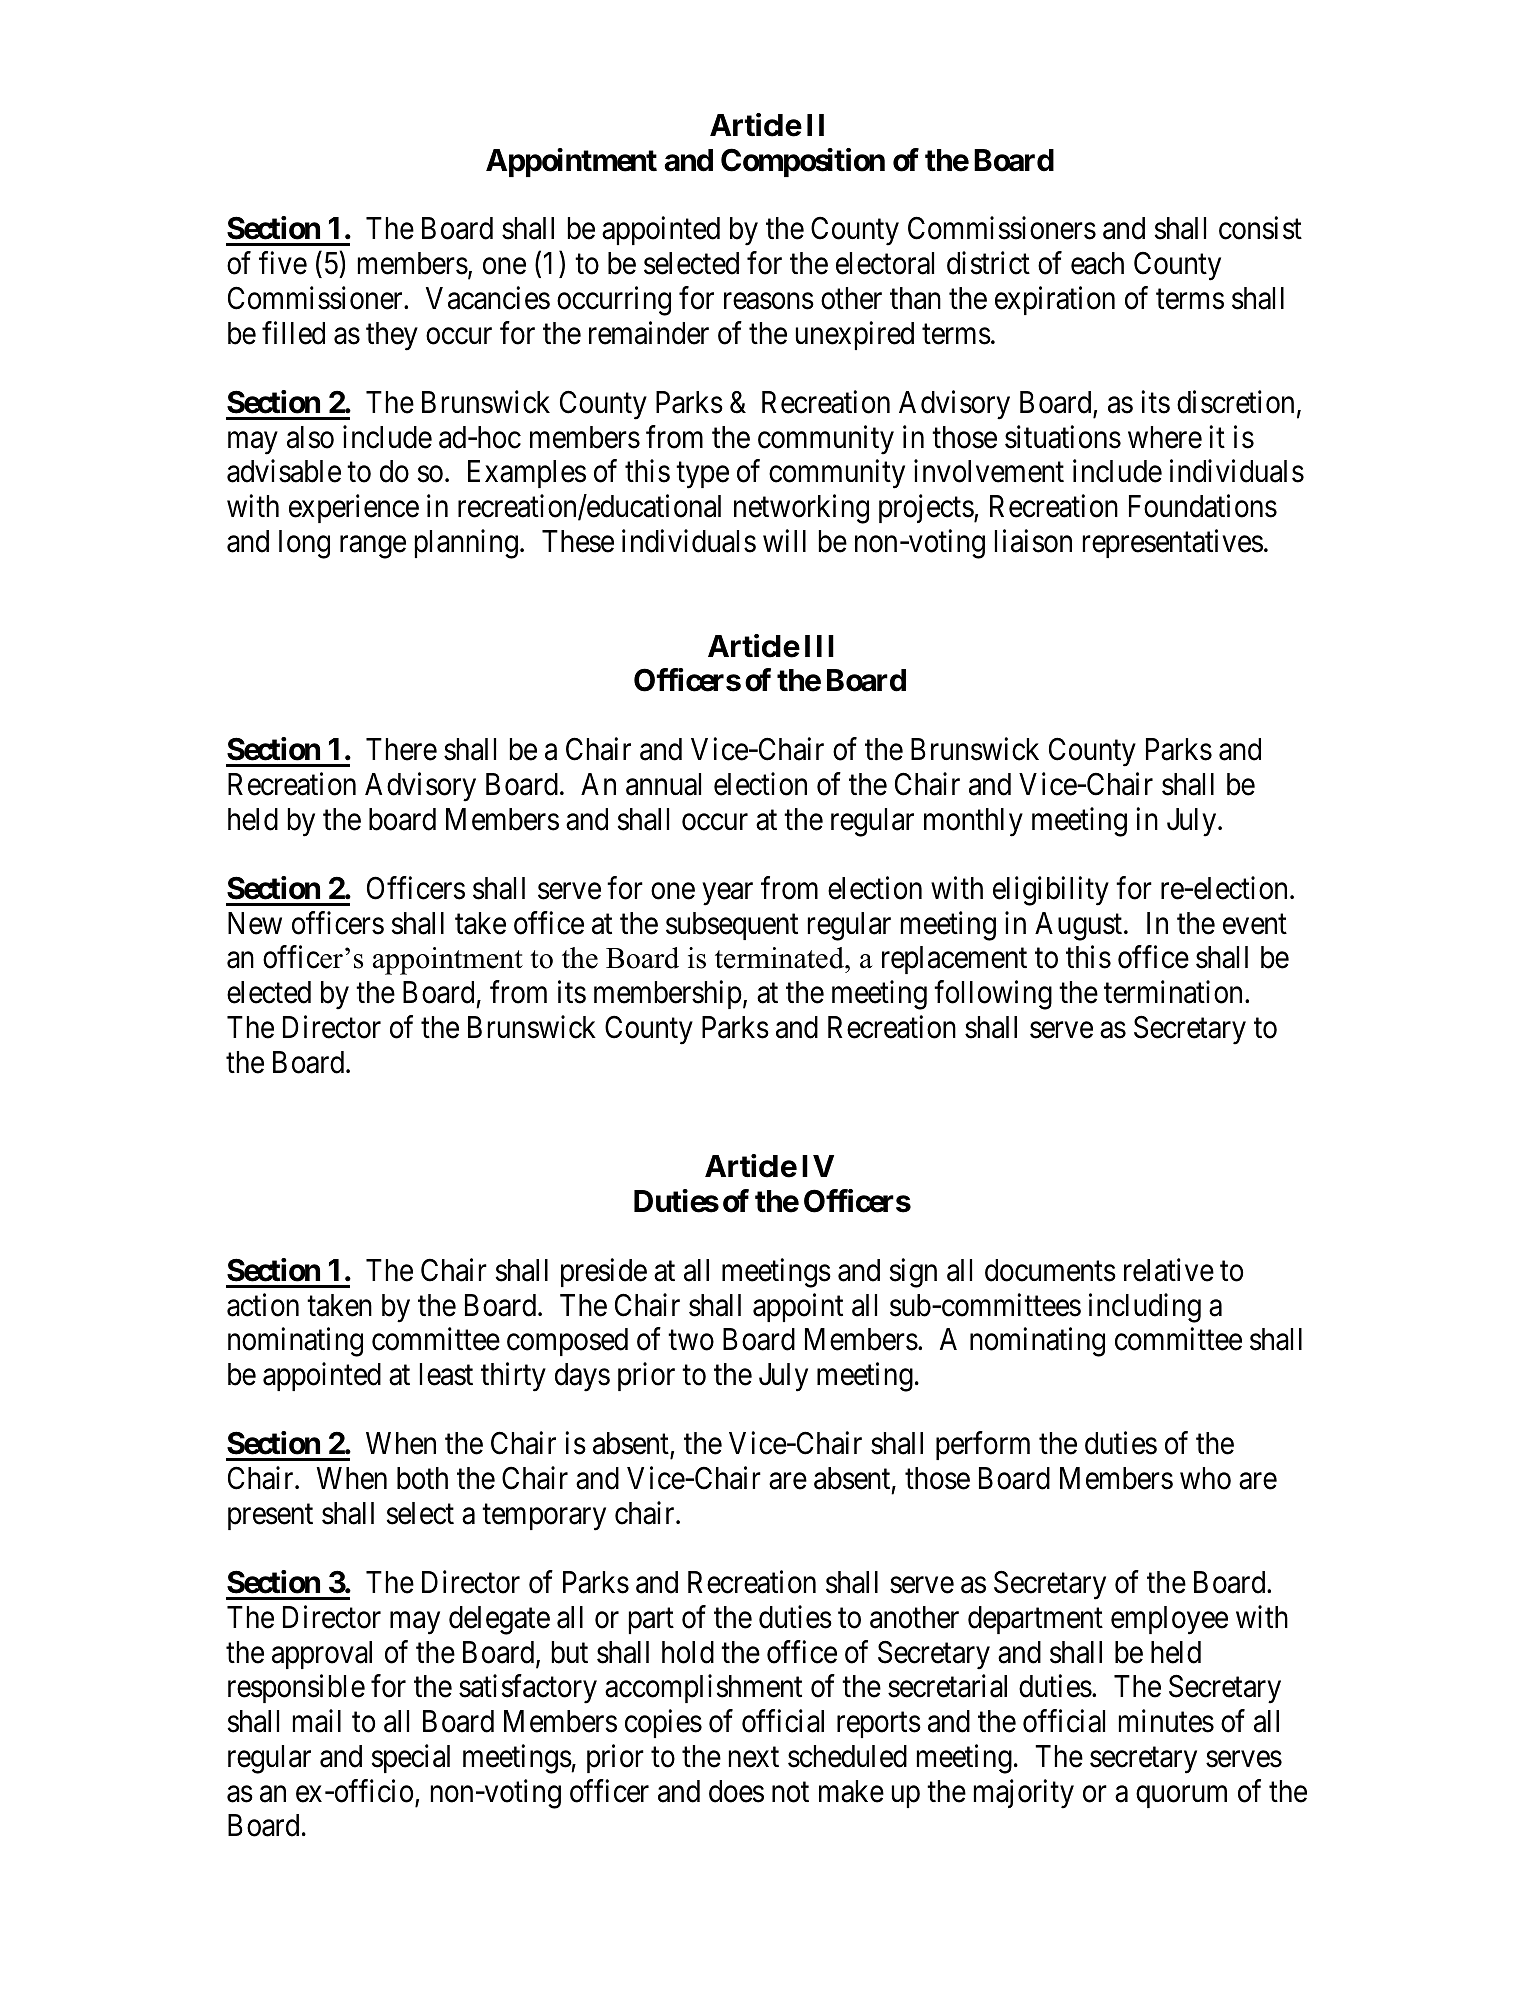 Image resolution: width=1539 pixels, height=1992 pixels. What do you see at coordinates (411, 1758) in the screenshot?
I see `special` at bounding box center [411, 1758].
